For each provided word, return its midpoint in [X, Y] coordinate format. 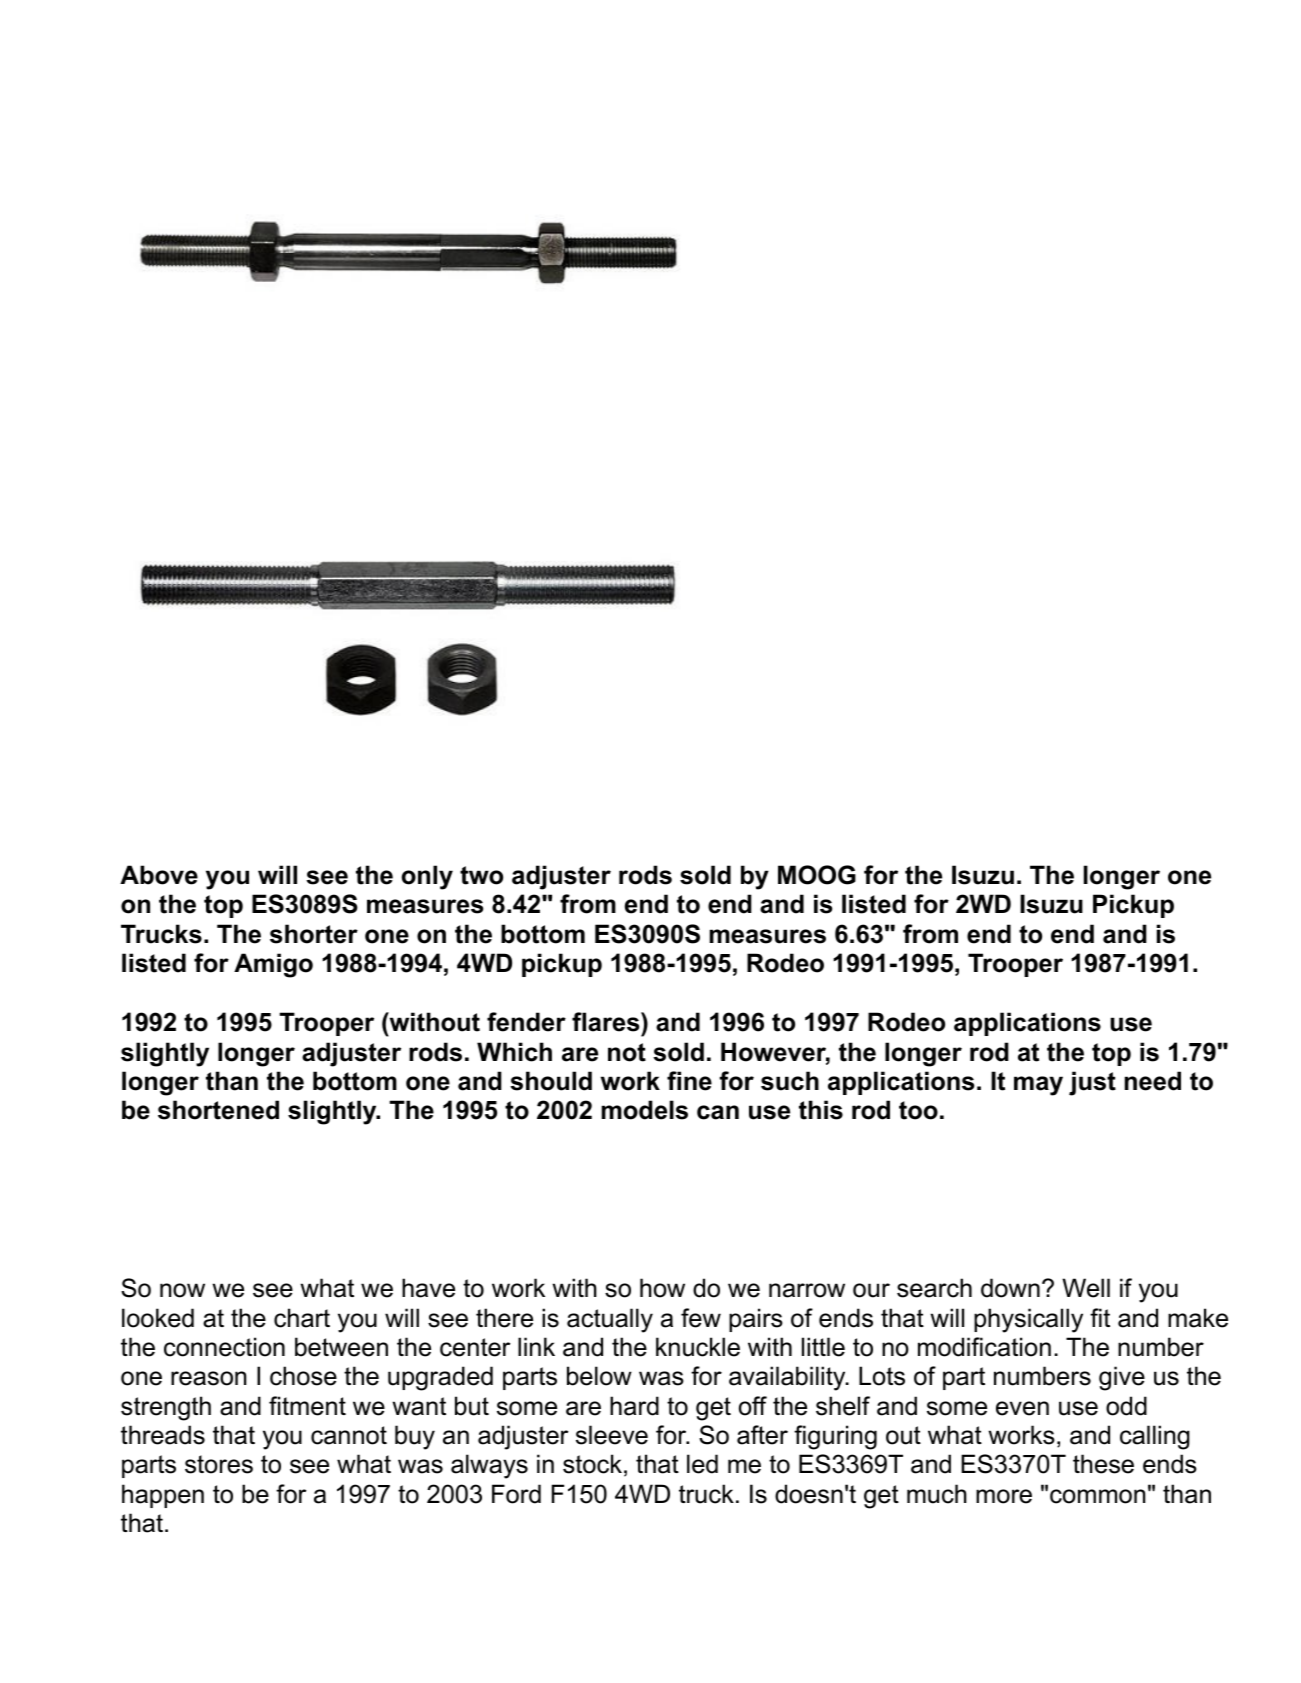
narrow [807, 1290]
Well [1086, 1288]
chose [303, 1376]
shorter [314, 934]
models [645, 1110]
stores [219, 1464]
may [1038, 1086]
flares [607, 1022]
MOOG [817, 875]
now [182, 1290]
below [599, 1376]
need [1153, 1081]
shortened [218, 1110]
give [1122, 1378]
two [481, 875]
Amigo [273, 965]
